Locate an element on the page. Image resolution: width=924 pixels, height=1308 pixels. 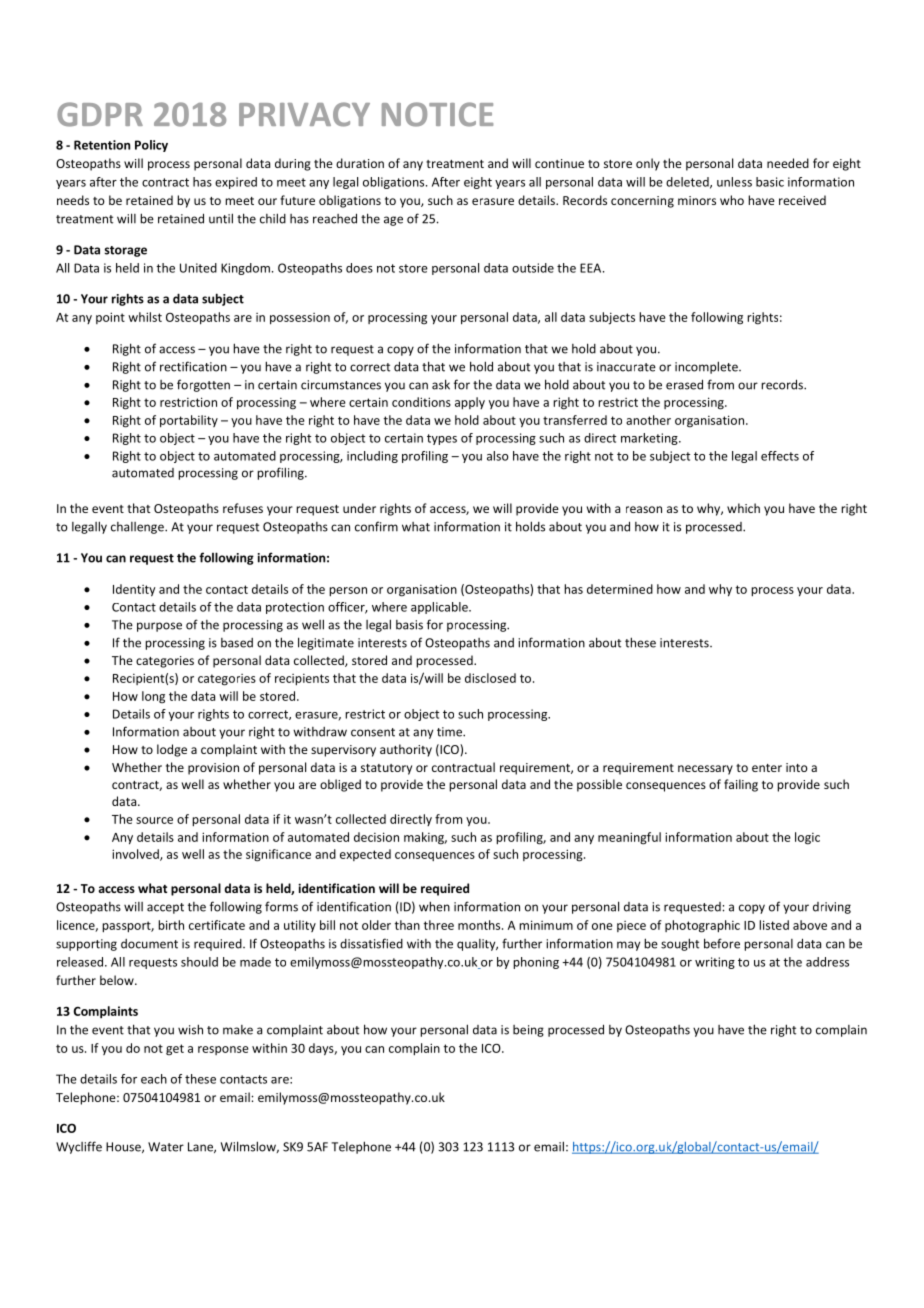
Water is located at coordinates (166, 1147).
